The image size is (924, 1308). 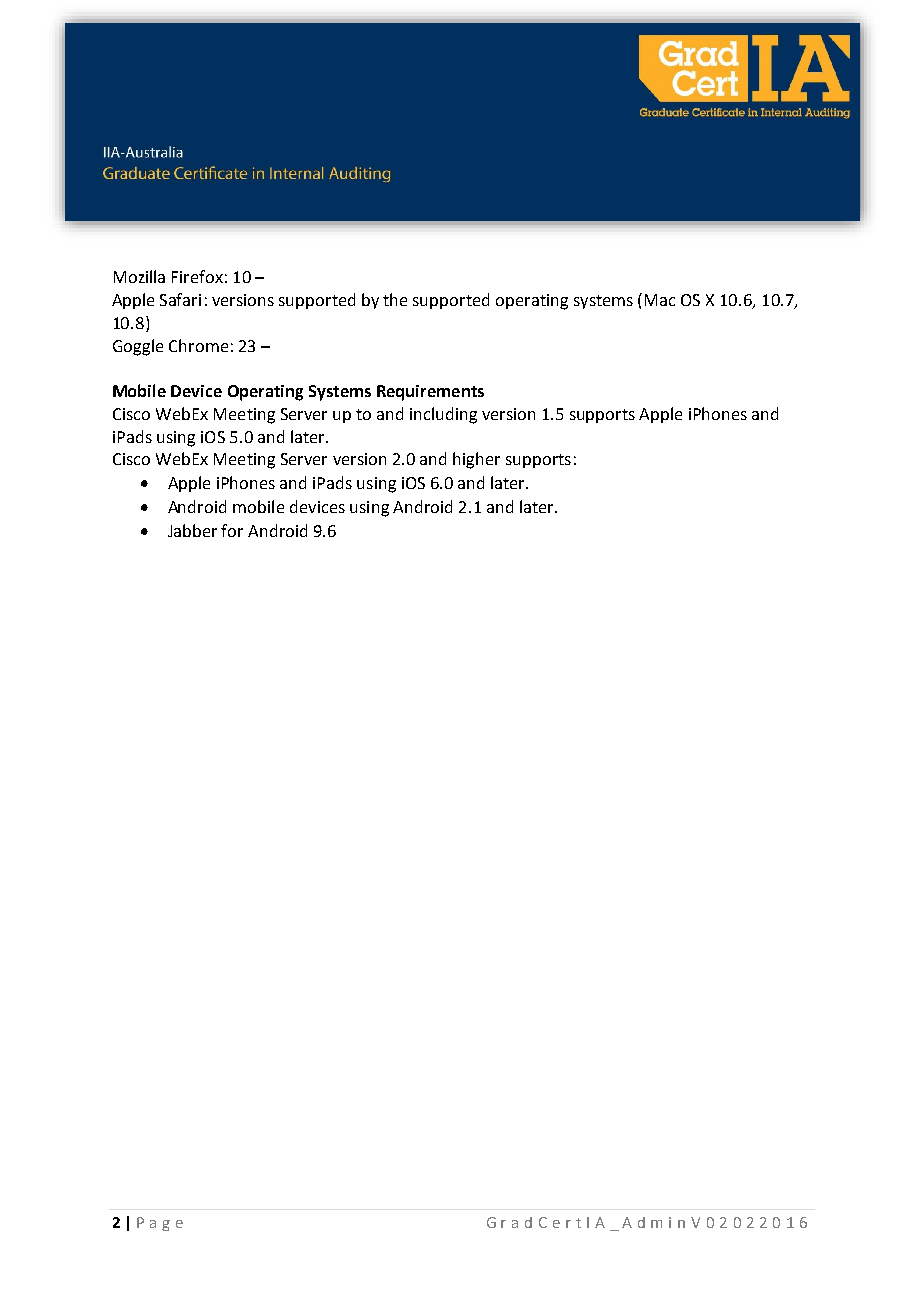 What do you see at coordinates (197, 276) in the document?
I see `Firefox` at bounding box center [197, 276].
